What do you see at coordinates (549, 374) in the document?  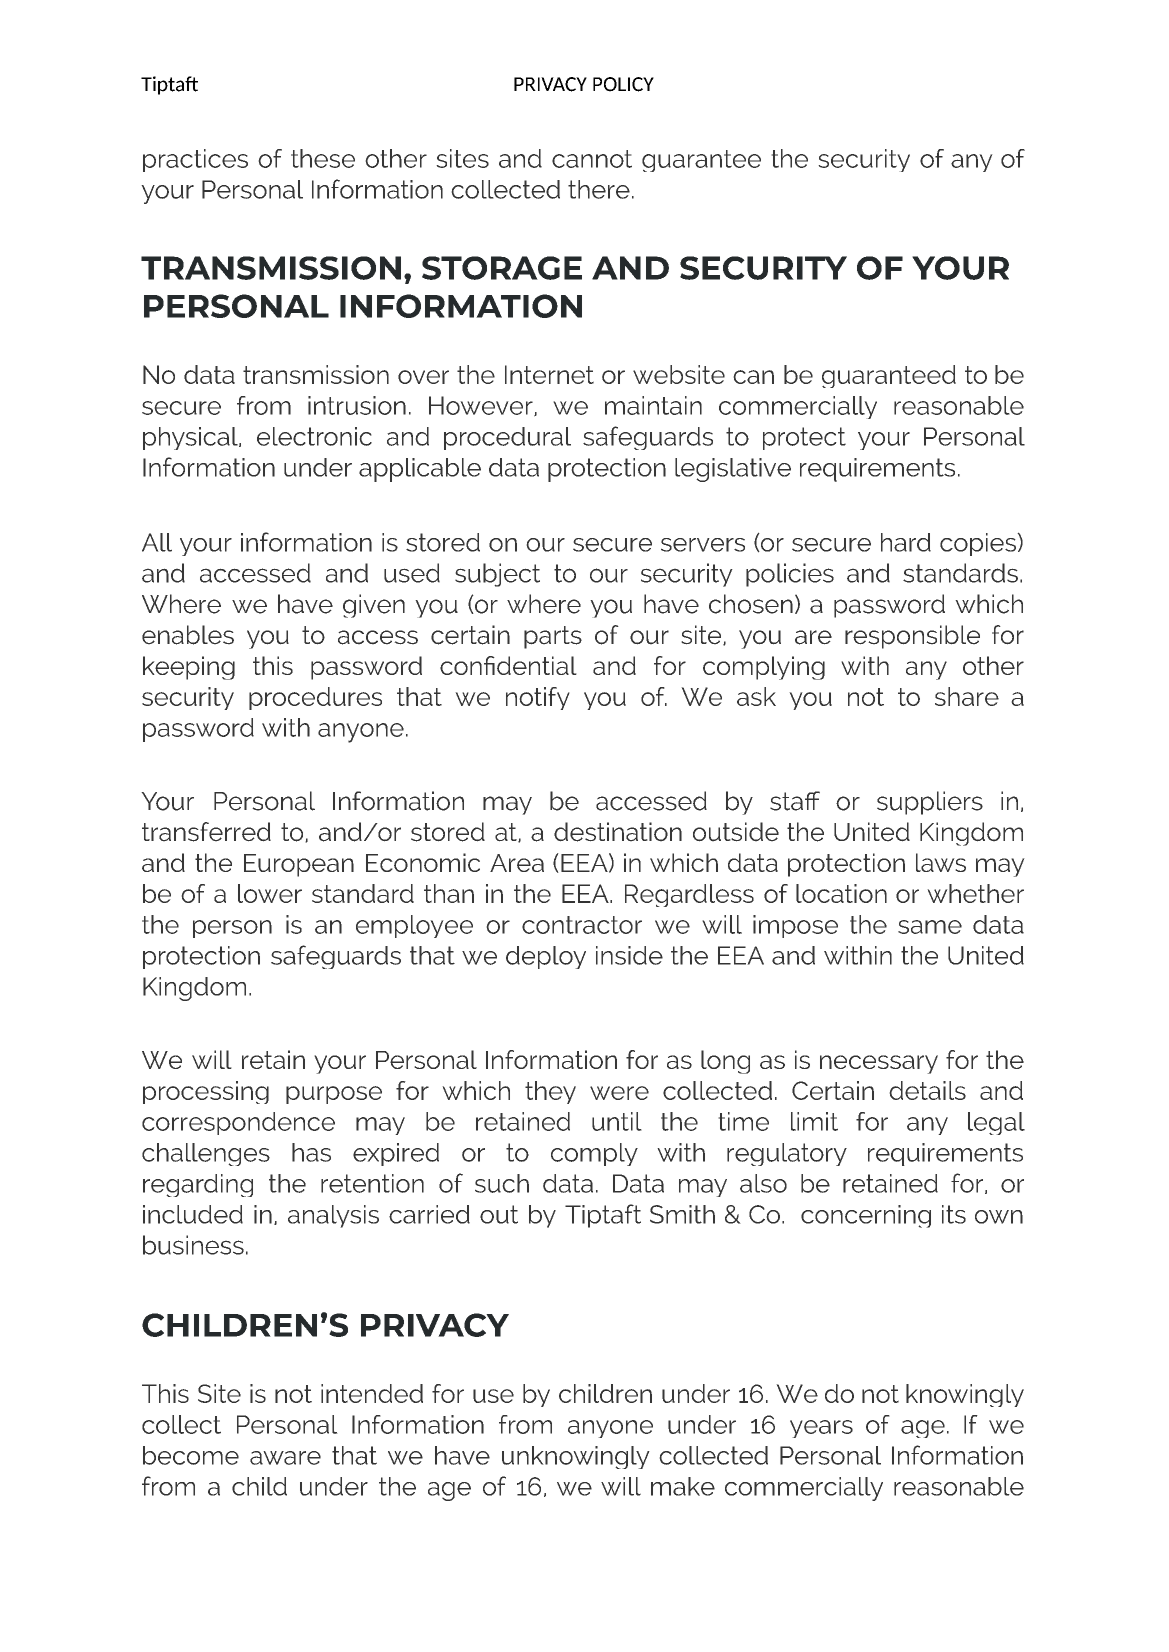 I see `Internet` at bounding box center [549, 374].
